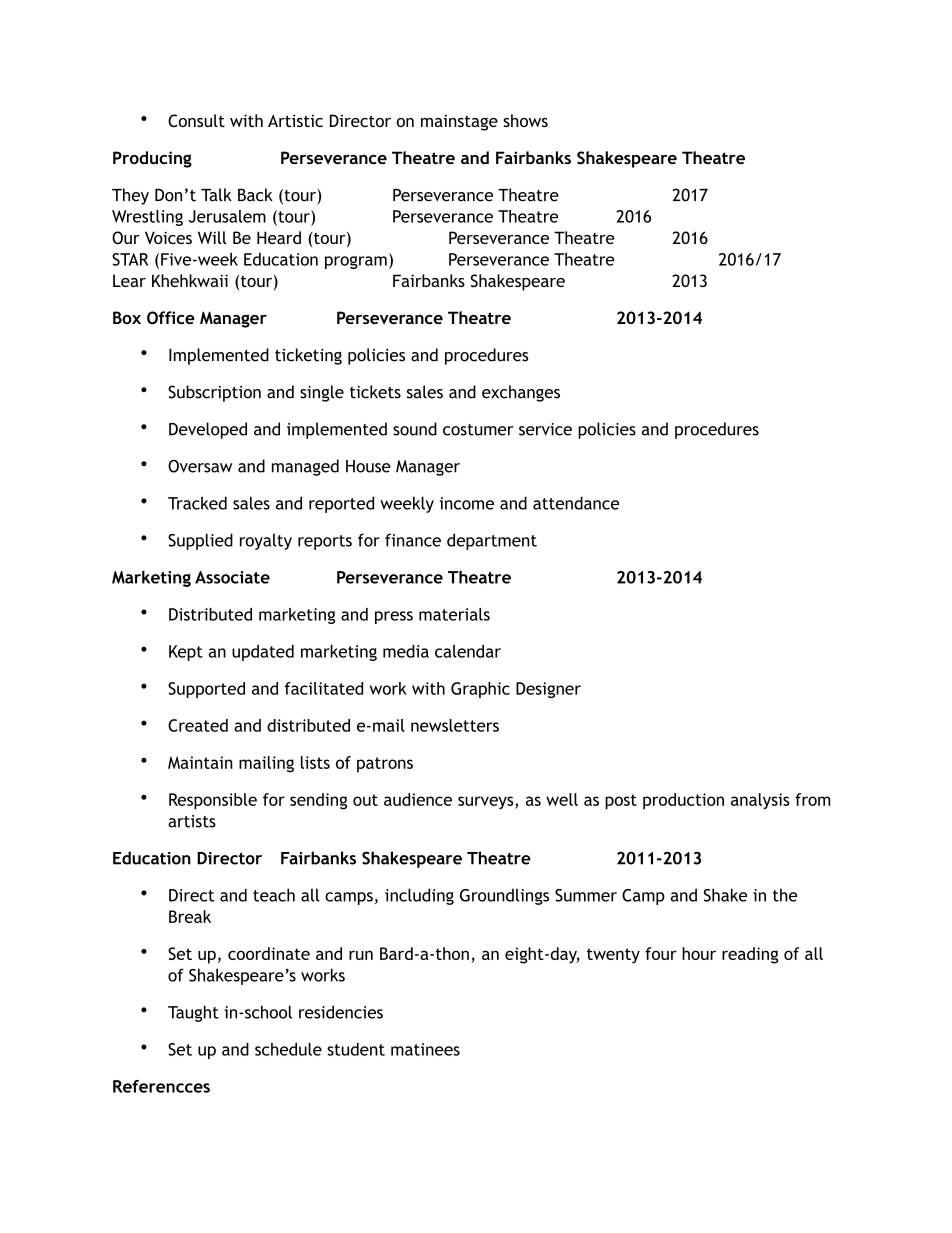  What do you see at coordinates (196, 120) in the screenshot?
I see `Consult` at bounding box center [196, 120].
